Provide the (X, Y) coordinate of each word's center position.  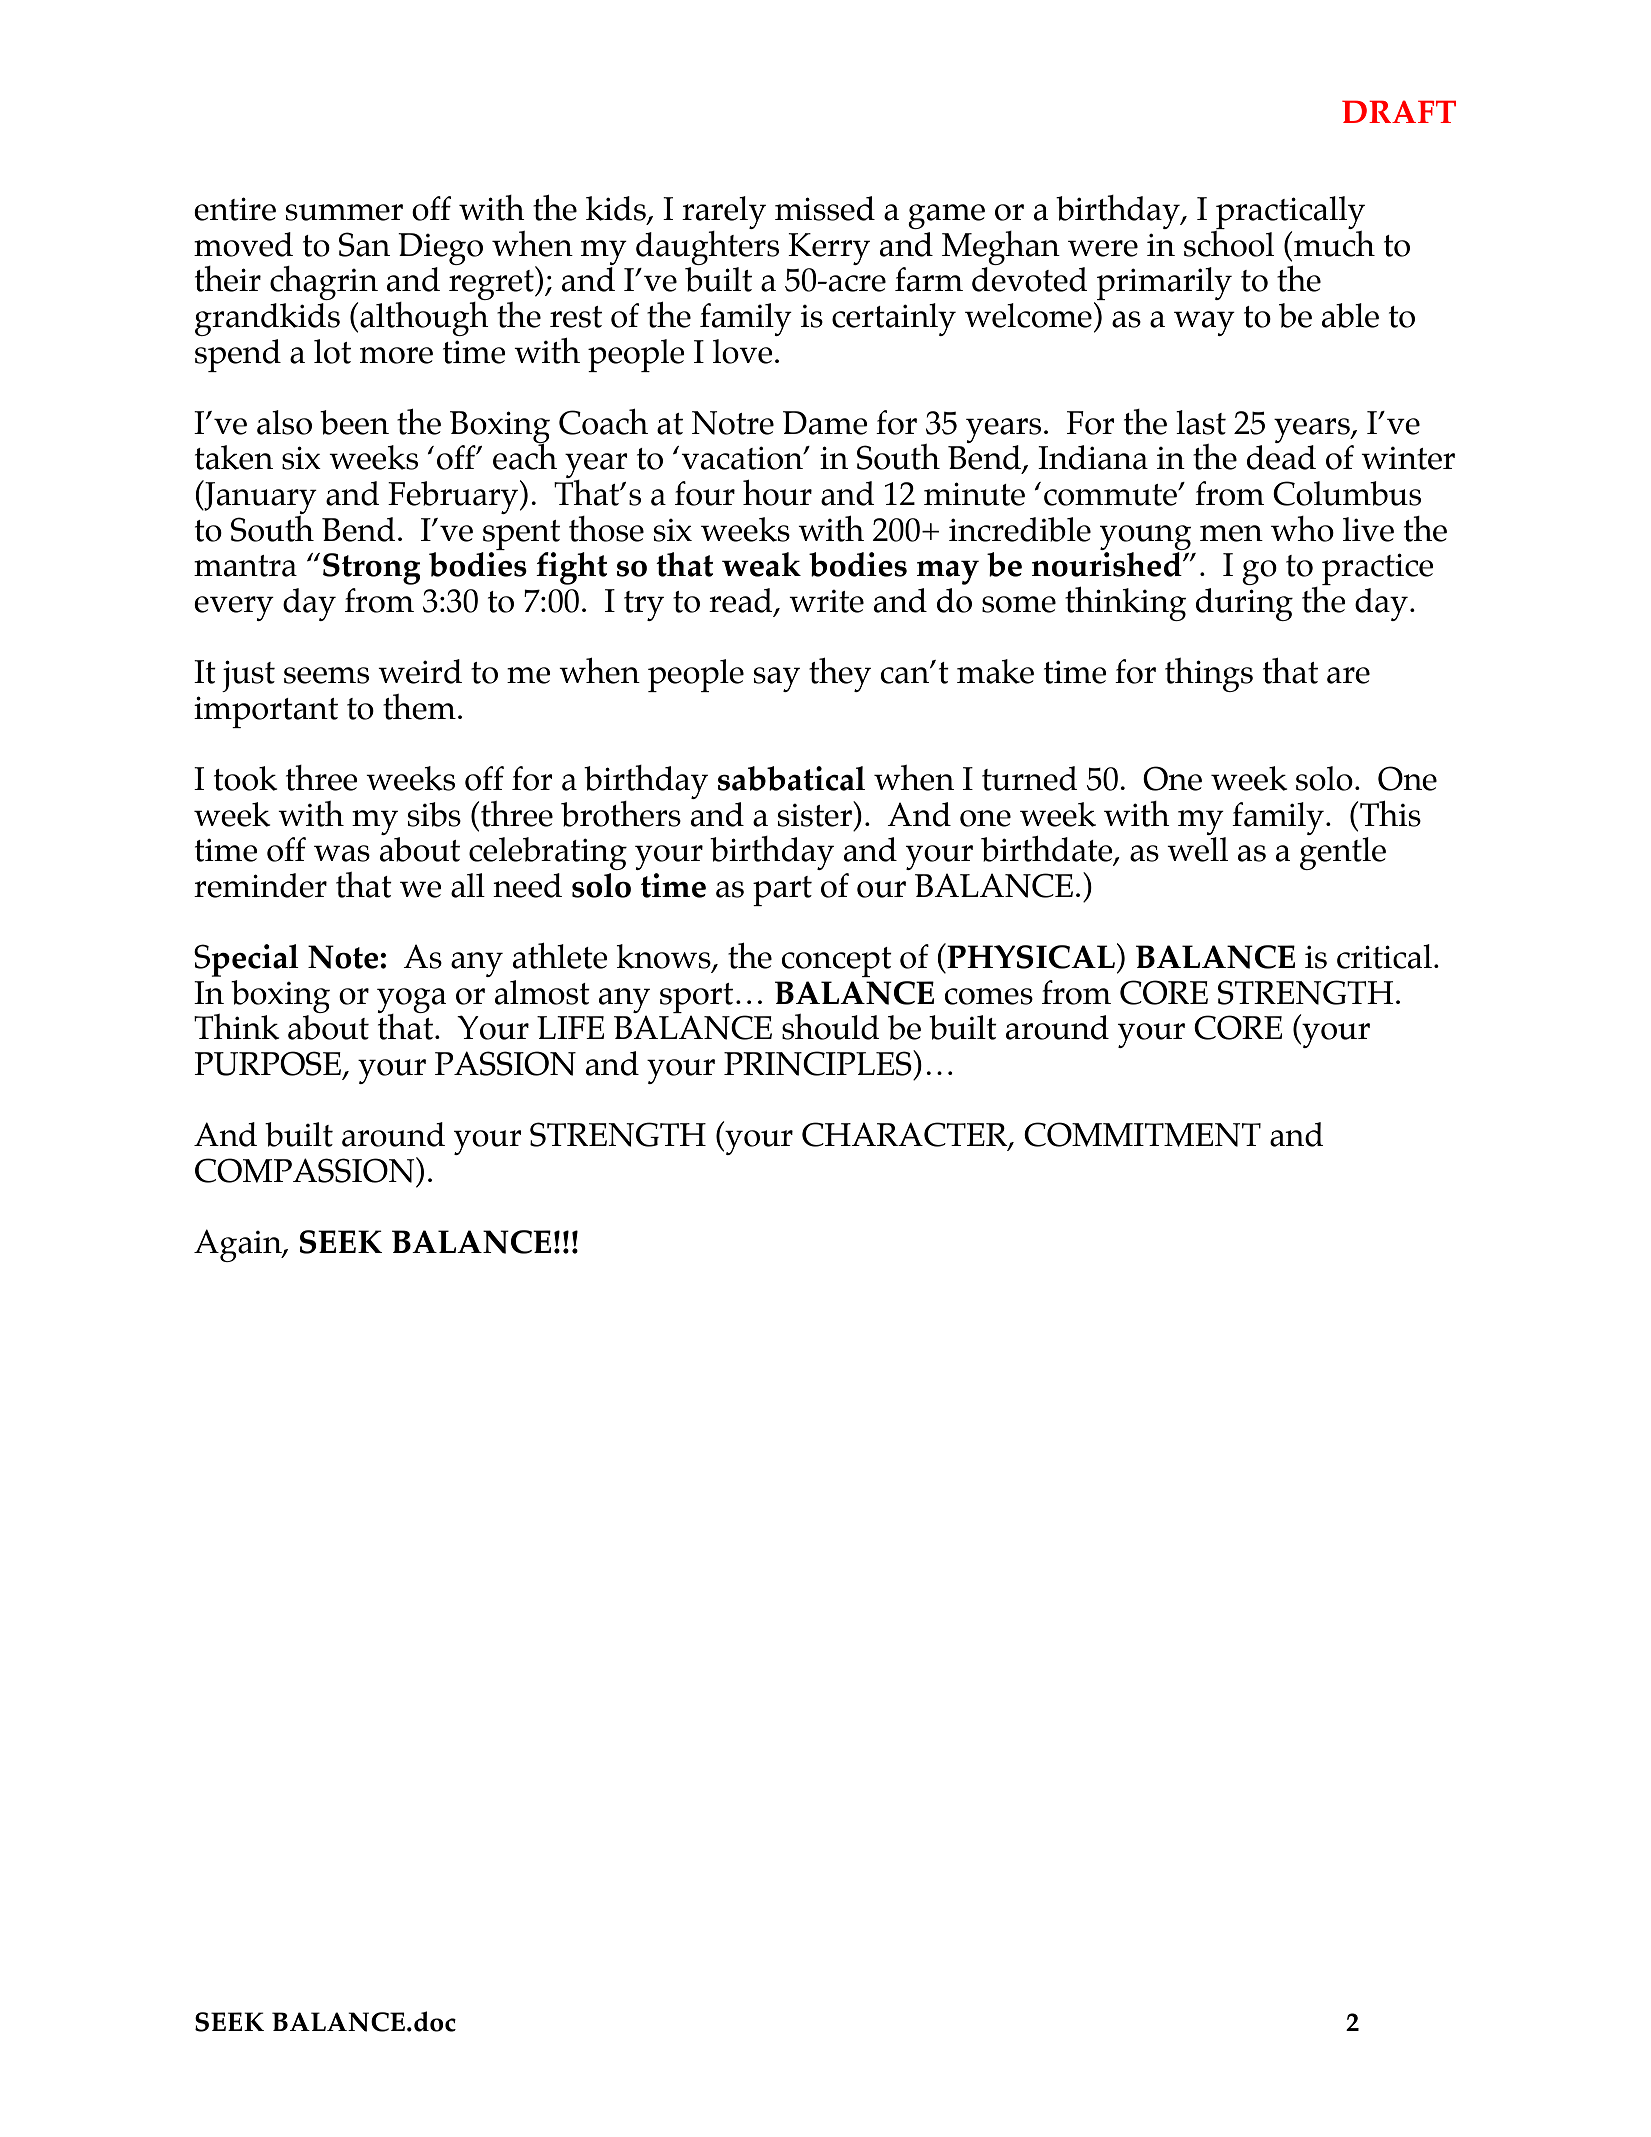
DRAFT (1399, 111)
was (342, 853)
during (1244, 604)
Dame (825, 423)
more (396, 355)
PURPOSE (267, 1063)
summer (344, 212)
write (826, 601)
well (1197, 849)
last (1201, 422)
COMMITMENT (1142, 1134)
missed (825, 208)
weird (420, 671)
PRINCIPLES (819, 1063)
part (782, 891)
